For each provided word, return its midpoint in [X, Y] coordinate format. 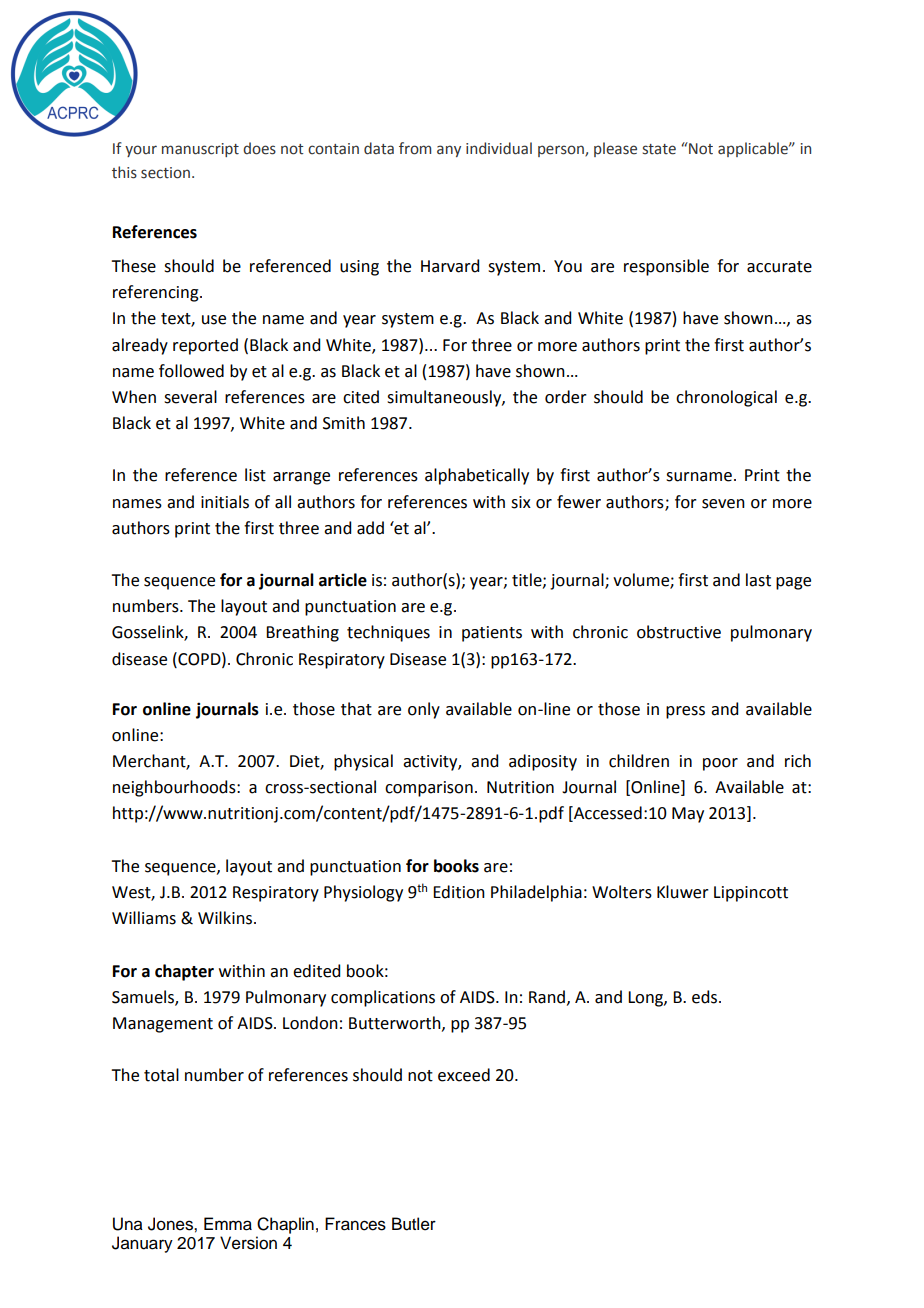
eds [706, 997]
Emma [228, 1224]
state [659, 149]
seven [723, 504]
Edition [459, 892]
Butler [414, 1224]
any [449, 151]
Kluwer [683, 892]
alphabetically [477, 476]
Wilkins [225, 918]
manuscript [200, 150]
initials [225, 502]
